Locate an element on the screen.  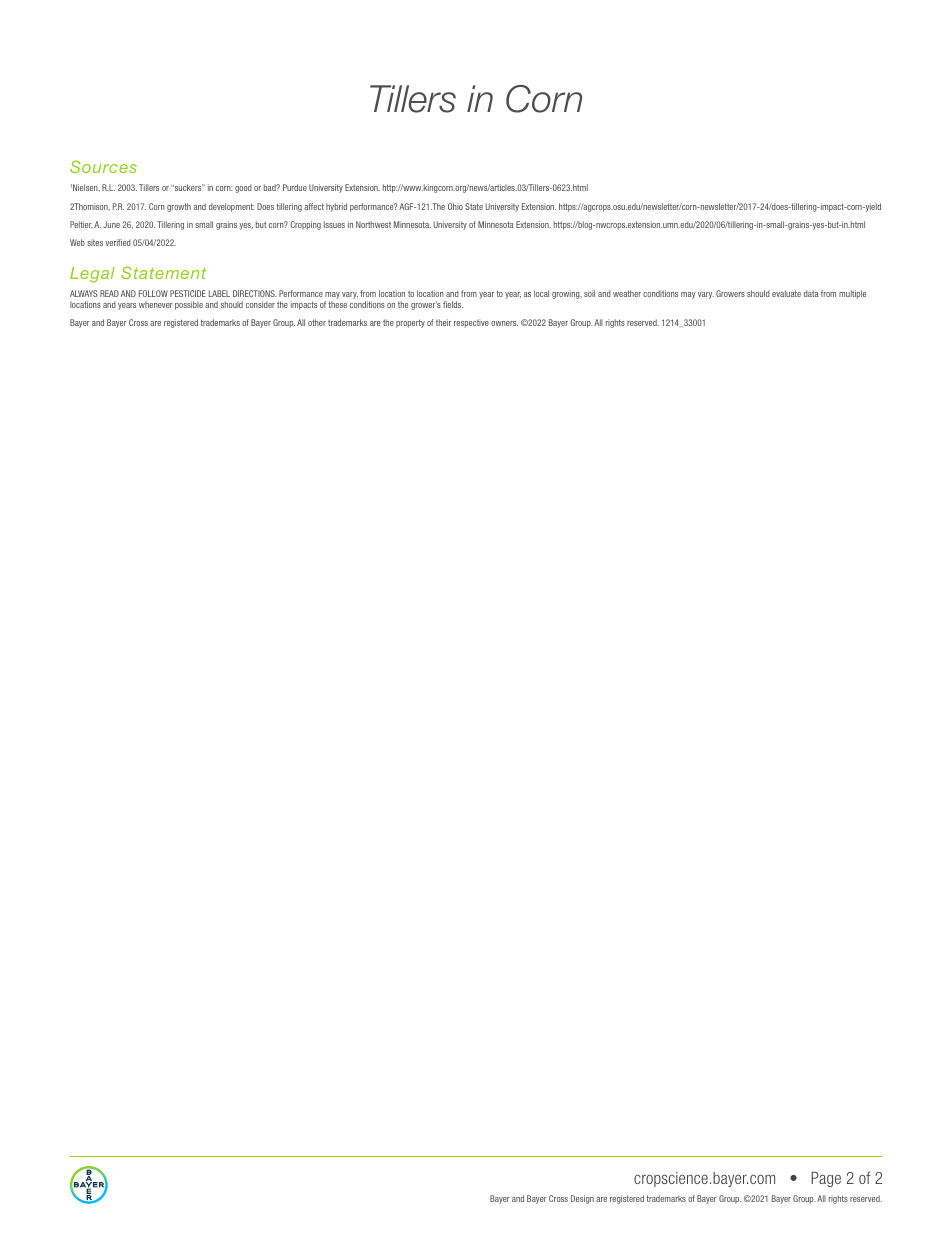
owners is located at coordinates (504, 323).
